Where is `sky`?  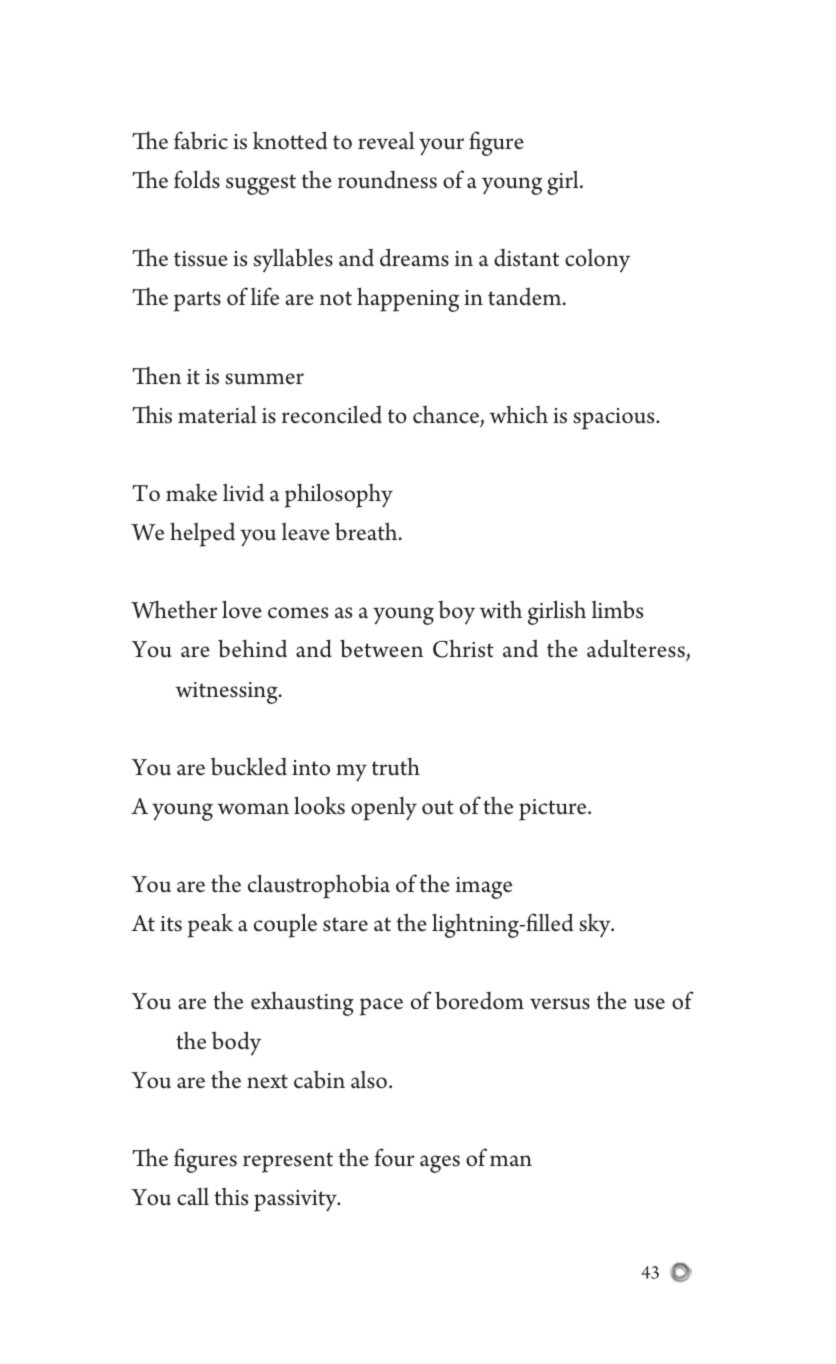 sky is located at coordinates (596, 925).
